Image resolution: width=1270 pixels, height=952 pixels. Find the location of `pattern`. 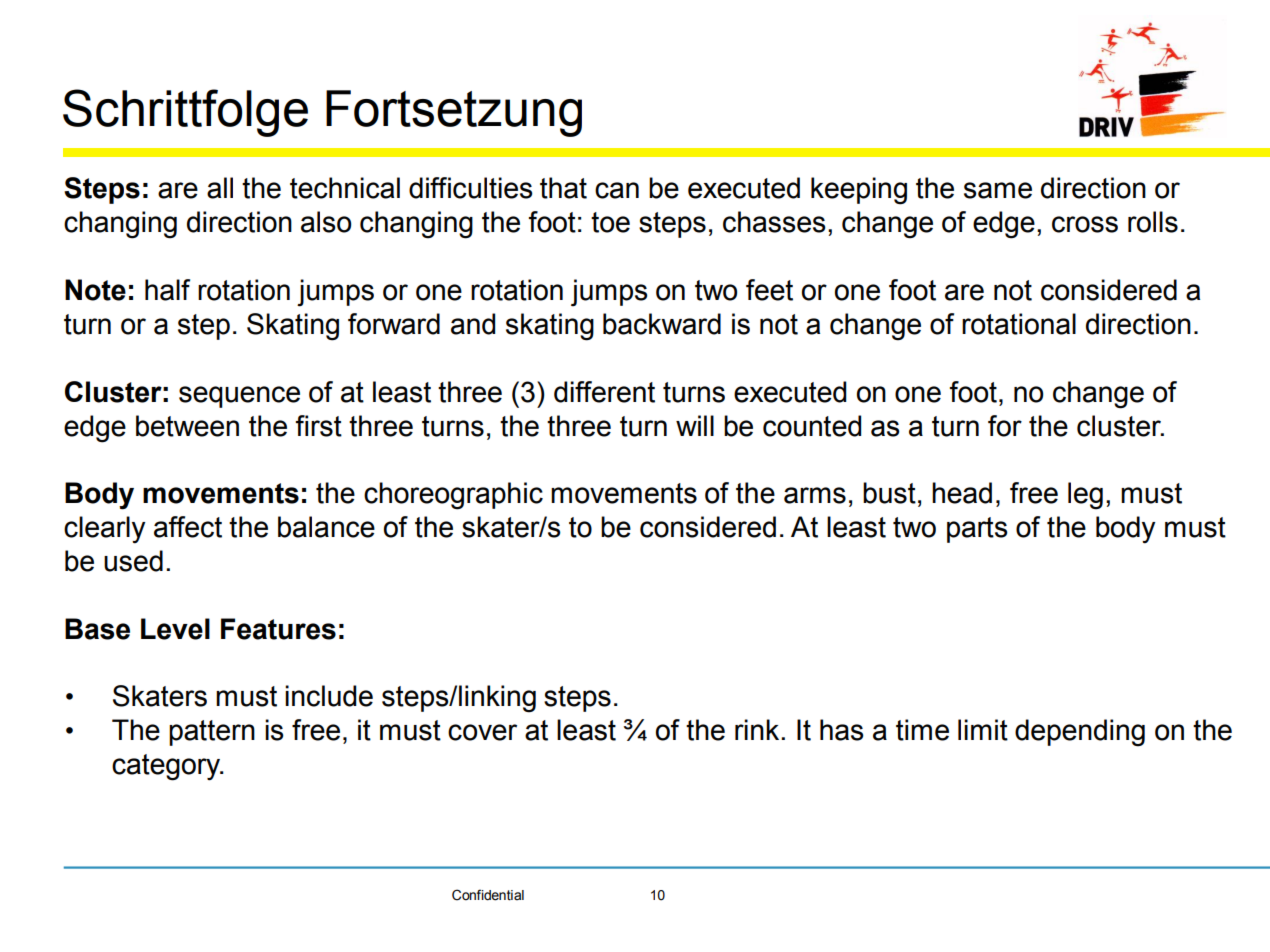

pattern is located at coordinates (212, 733).
